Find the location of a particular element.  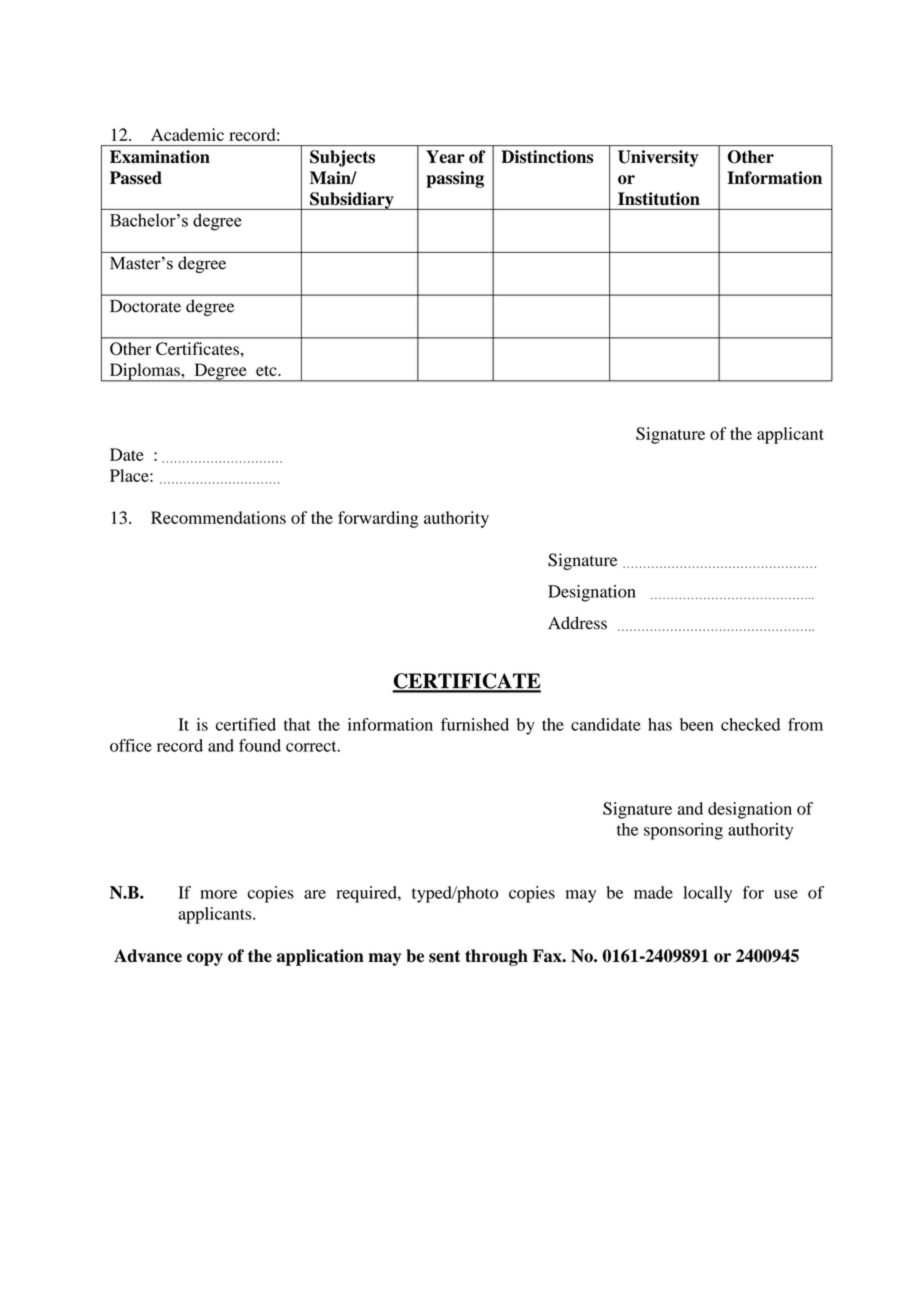

locally is located at coordinates (707, 894).
